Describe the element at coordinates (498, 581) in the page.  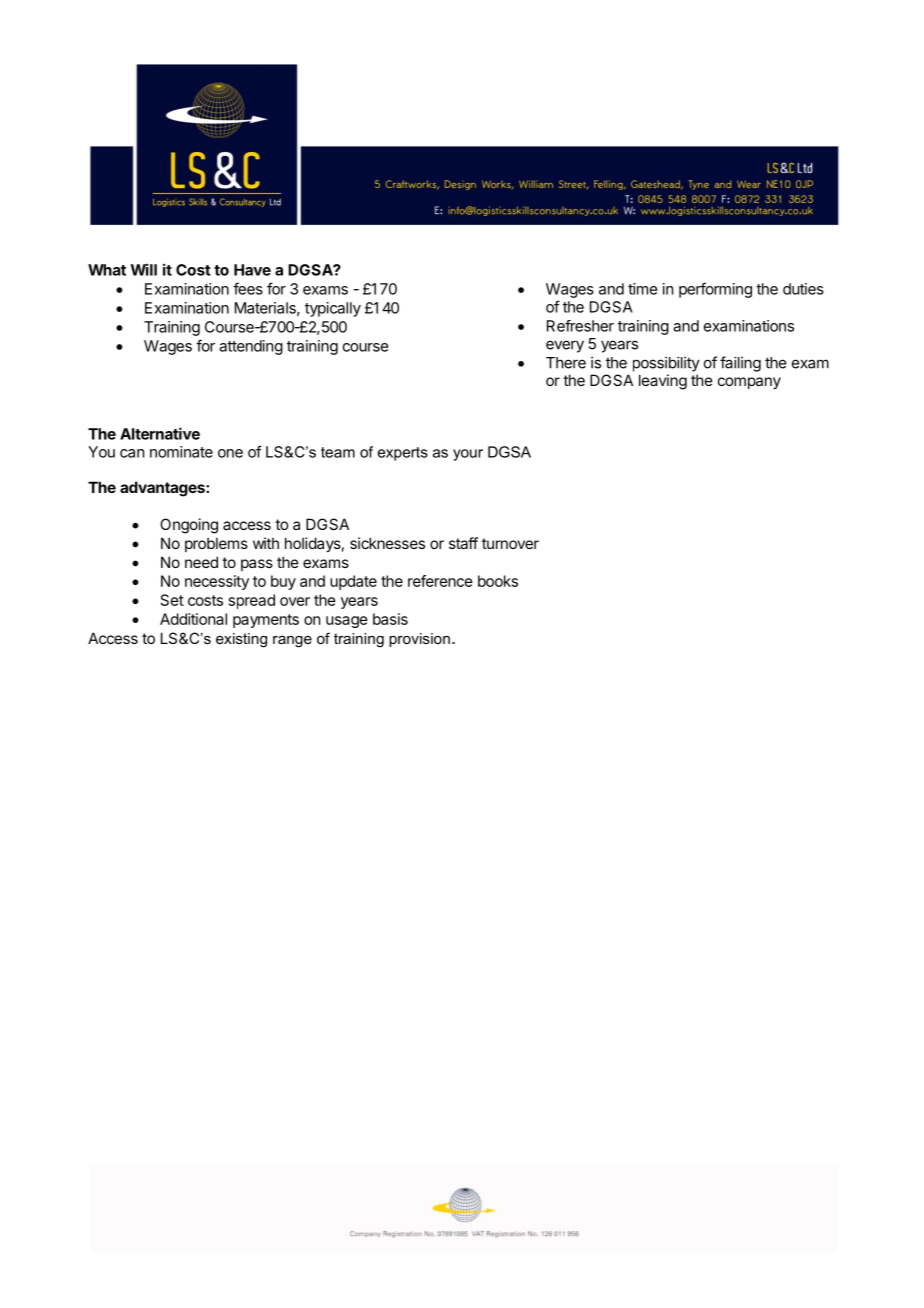
I see `books` at that location.
